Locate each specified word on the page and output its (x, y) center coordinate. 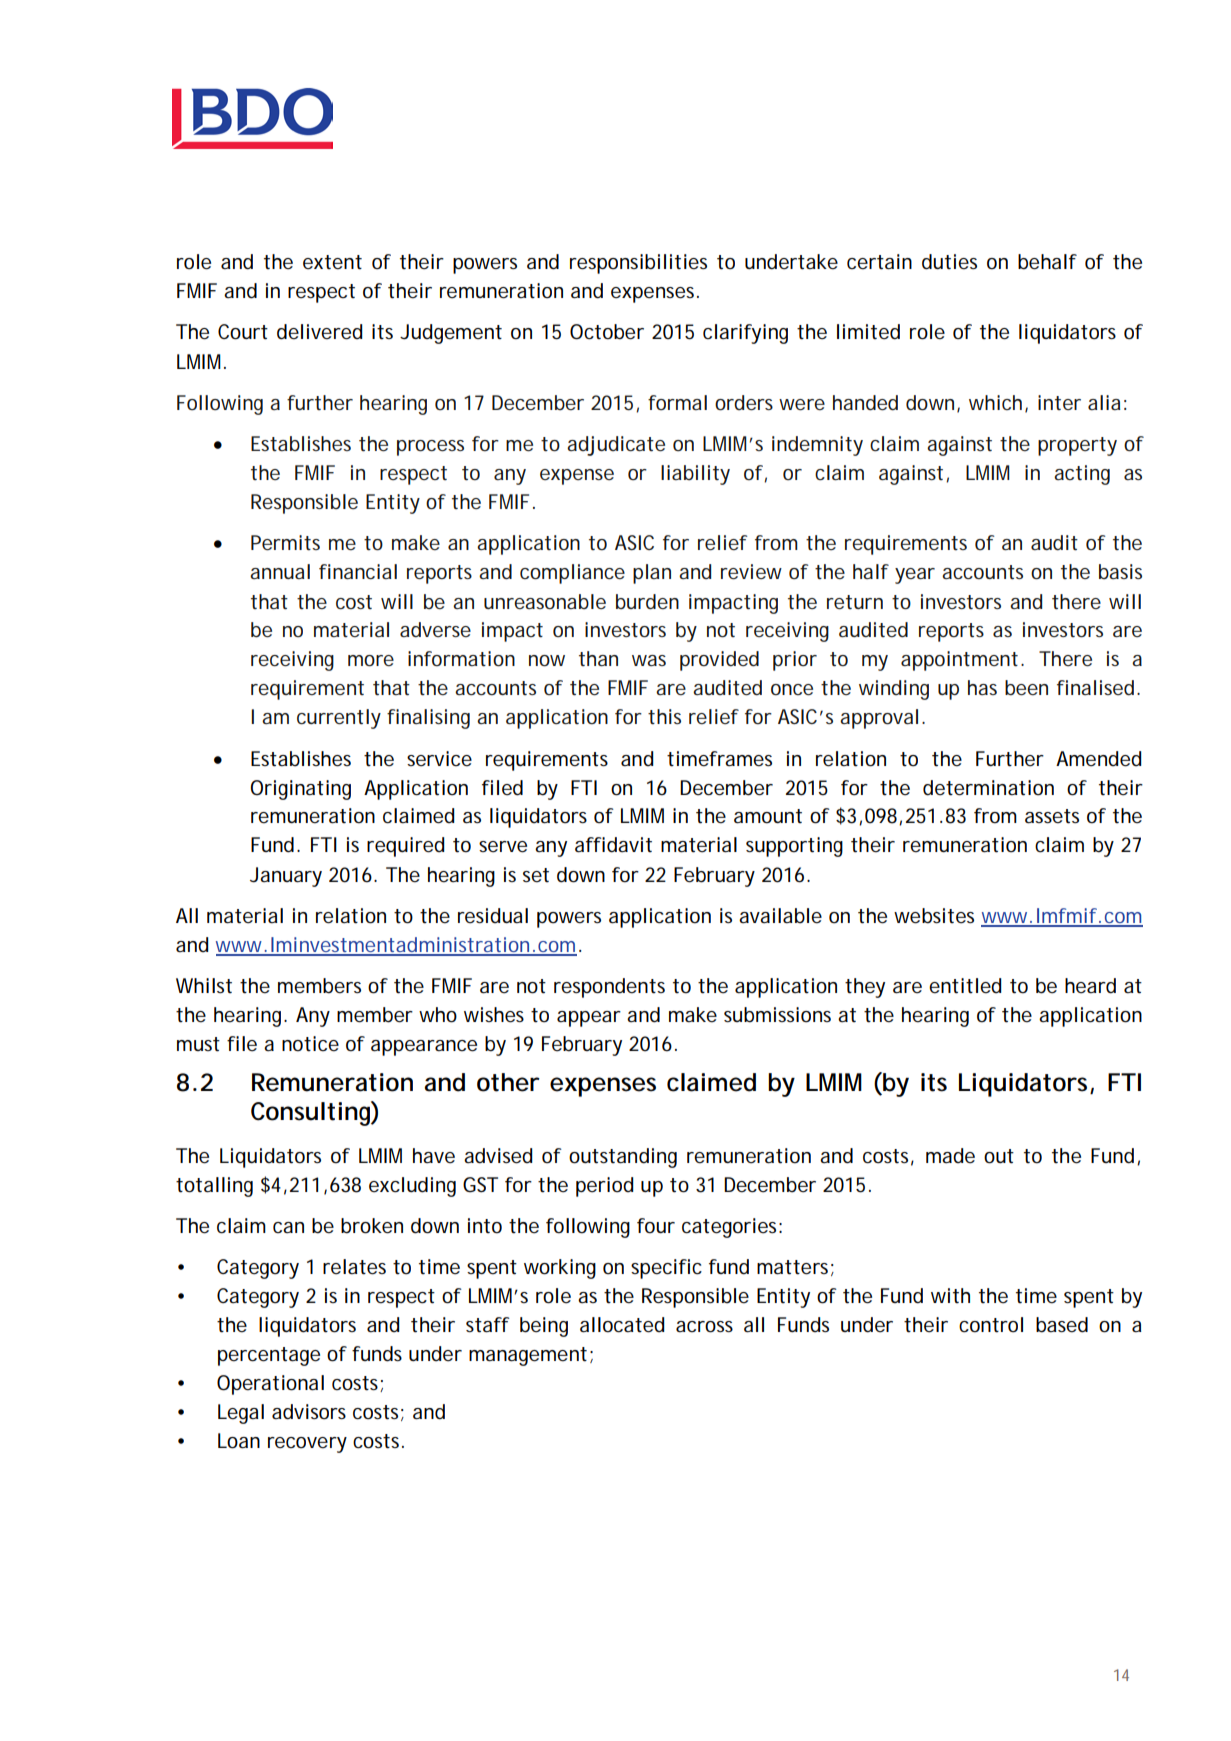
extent (332, 262)
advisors (309, 1412)
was (649, 660)
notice (310, 1044)
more (371, 661)
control (991, 1325)
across (704, 1327)
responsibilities (638, 264)
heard (1090, 986)
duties (949, 262)
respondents (609, 988)
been (1026, 688)
